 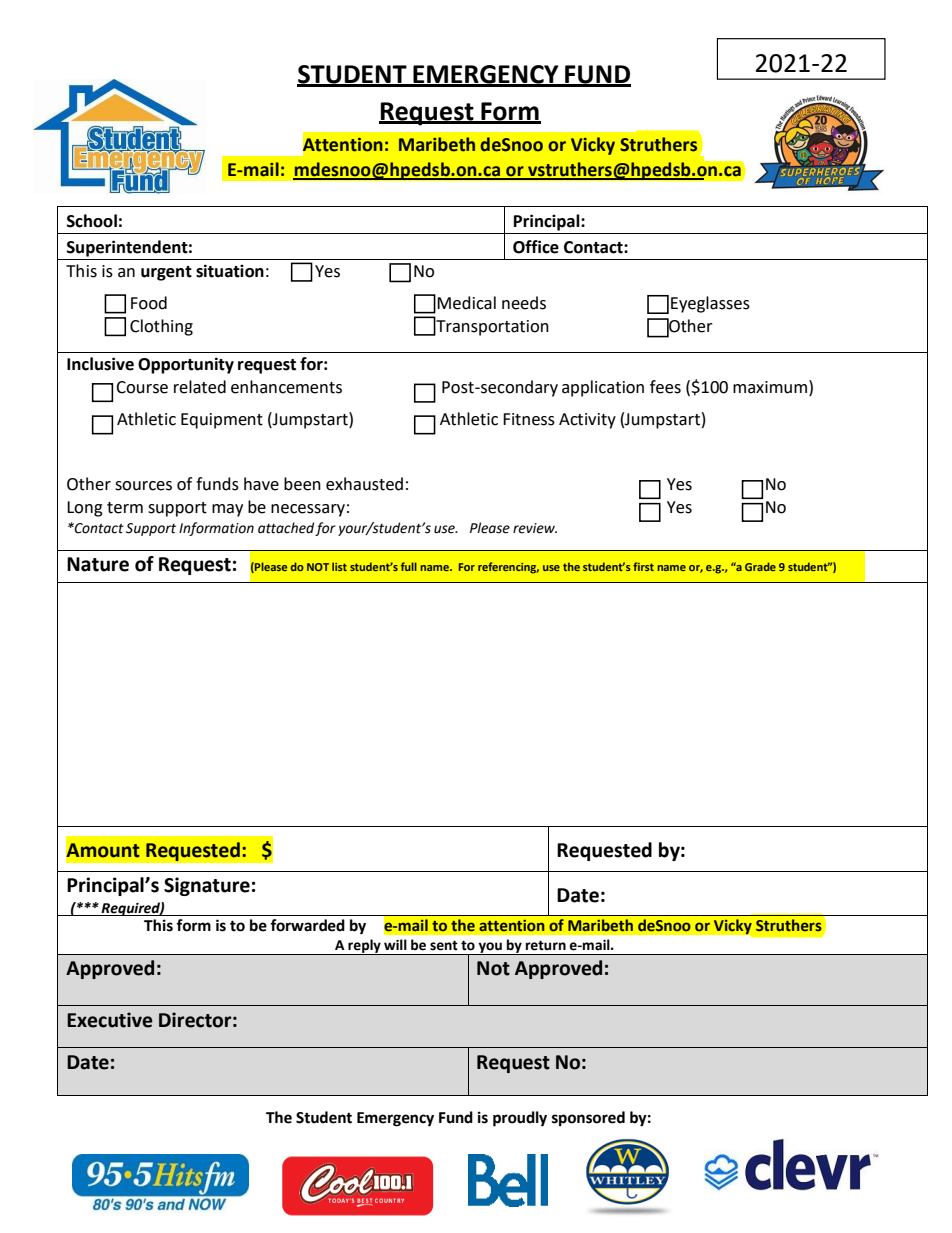 I want to click on Executive, so click(x=110, y=1020).
